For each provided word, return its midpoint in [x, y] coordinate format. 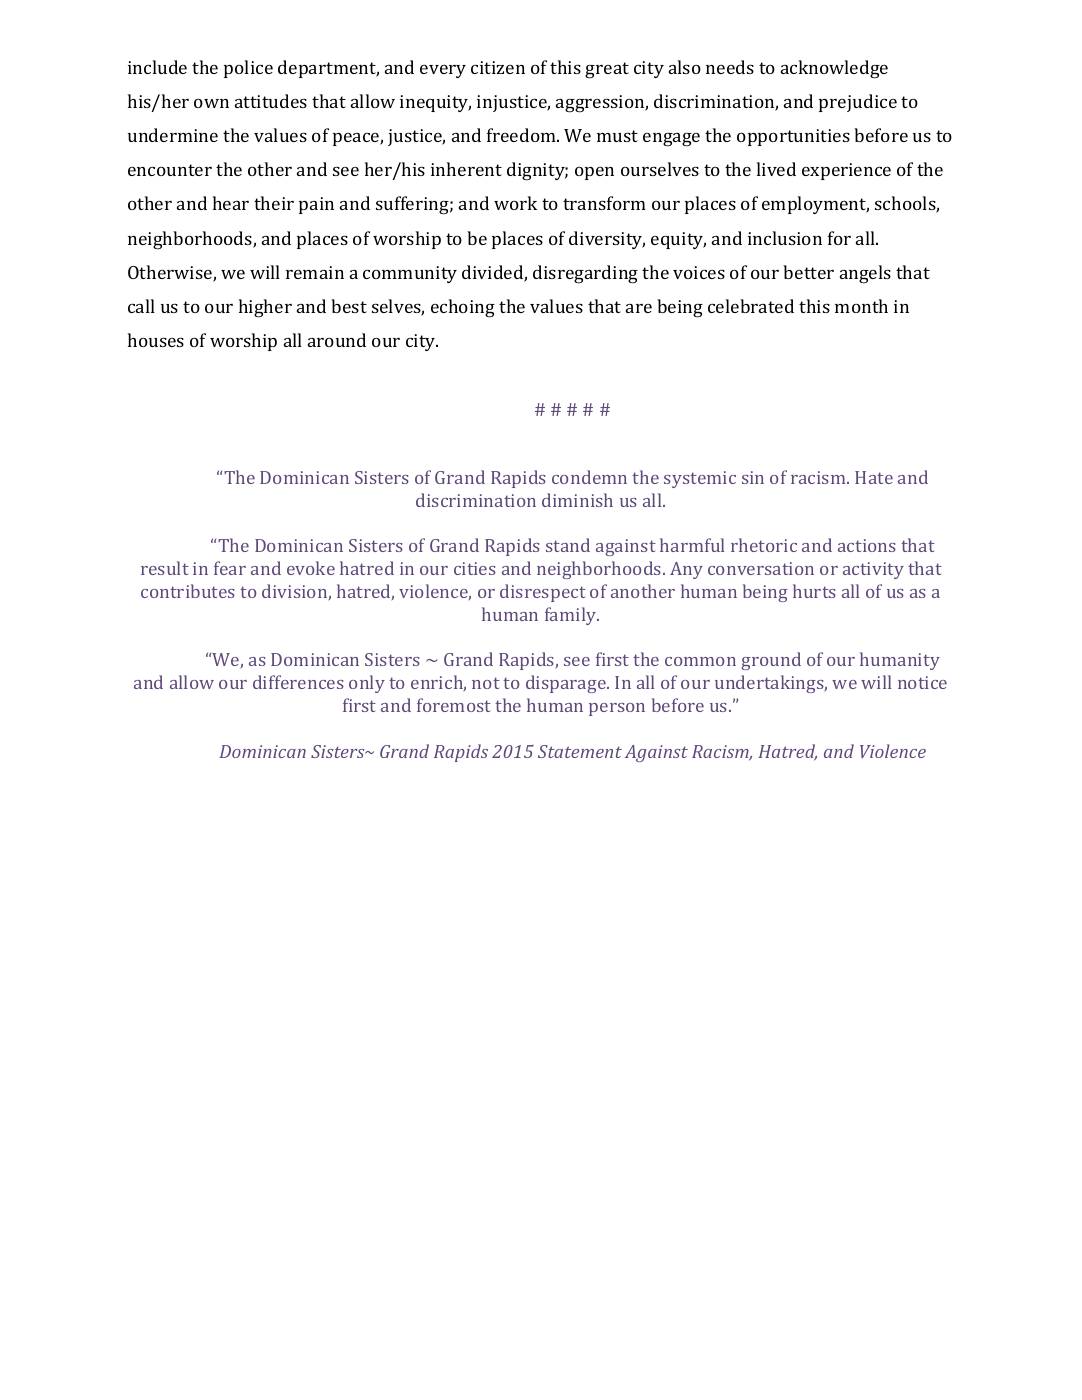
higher [265, 308]
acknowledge [834, 69]
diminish [577, 500]
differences [298, 682]
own [211, 103]
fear [230, 568]
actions [867, 545]
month [861, 306]
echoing [463, 308]
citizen [498, 67]
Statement [580, 751]
